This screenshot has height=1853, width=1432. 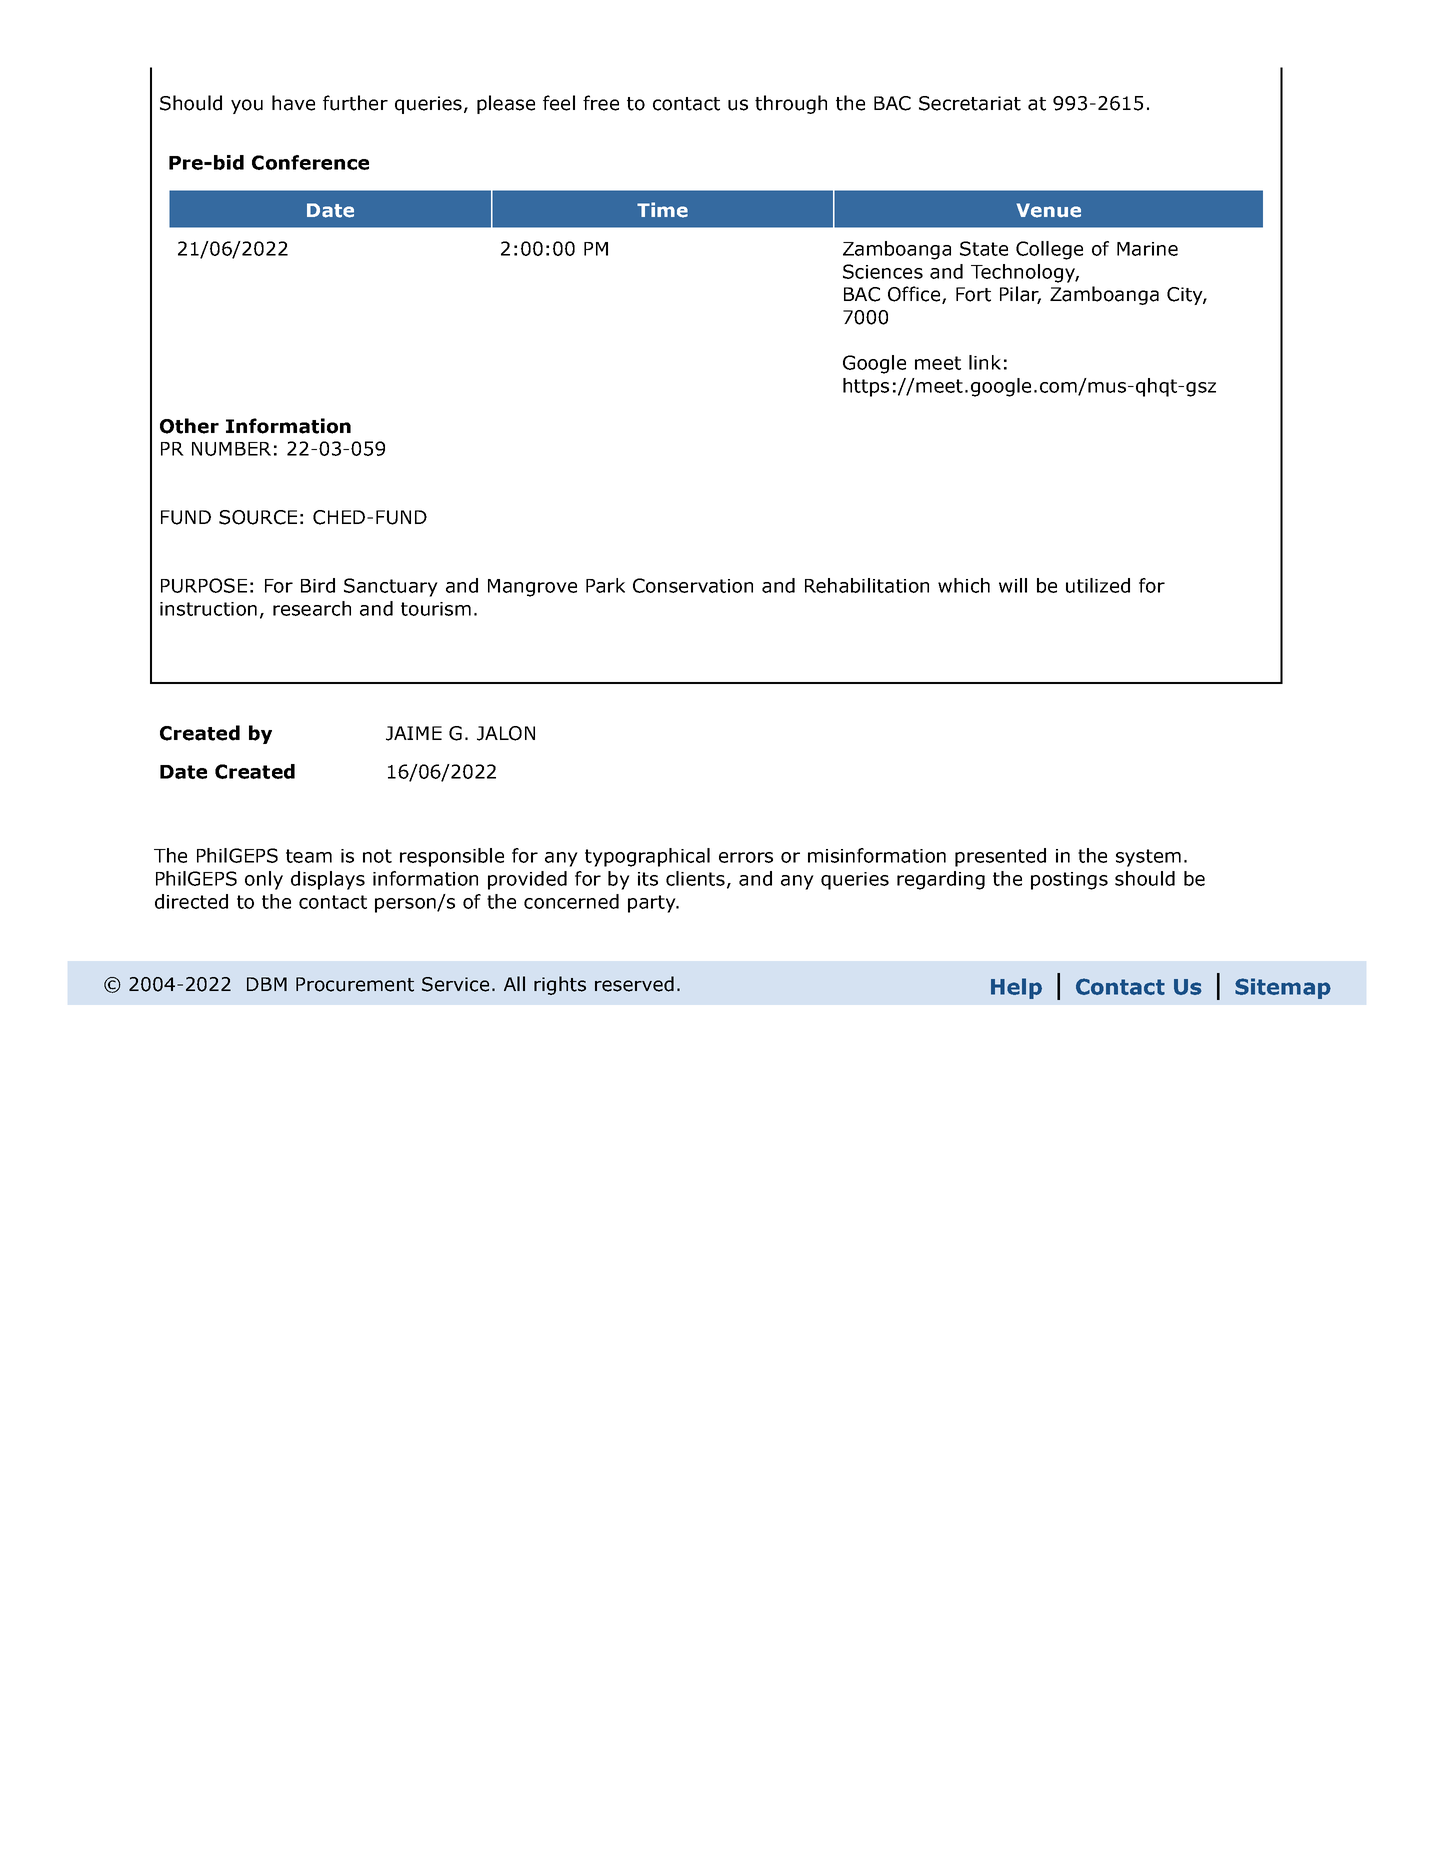 I want to click on Procurement, so click(x=355, y=984).
